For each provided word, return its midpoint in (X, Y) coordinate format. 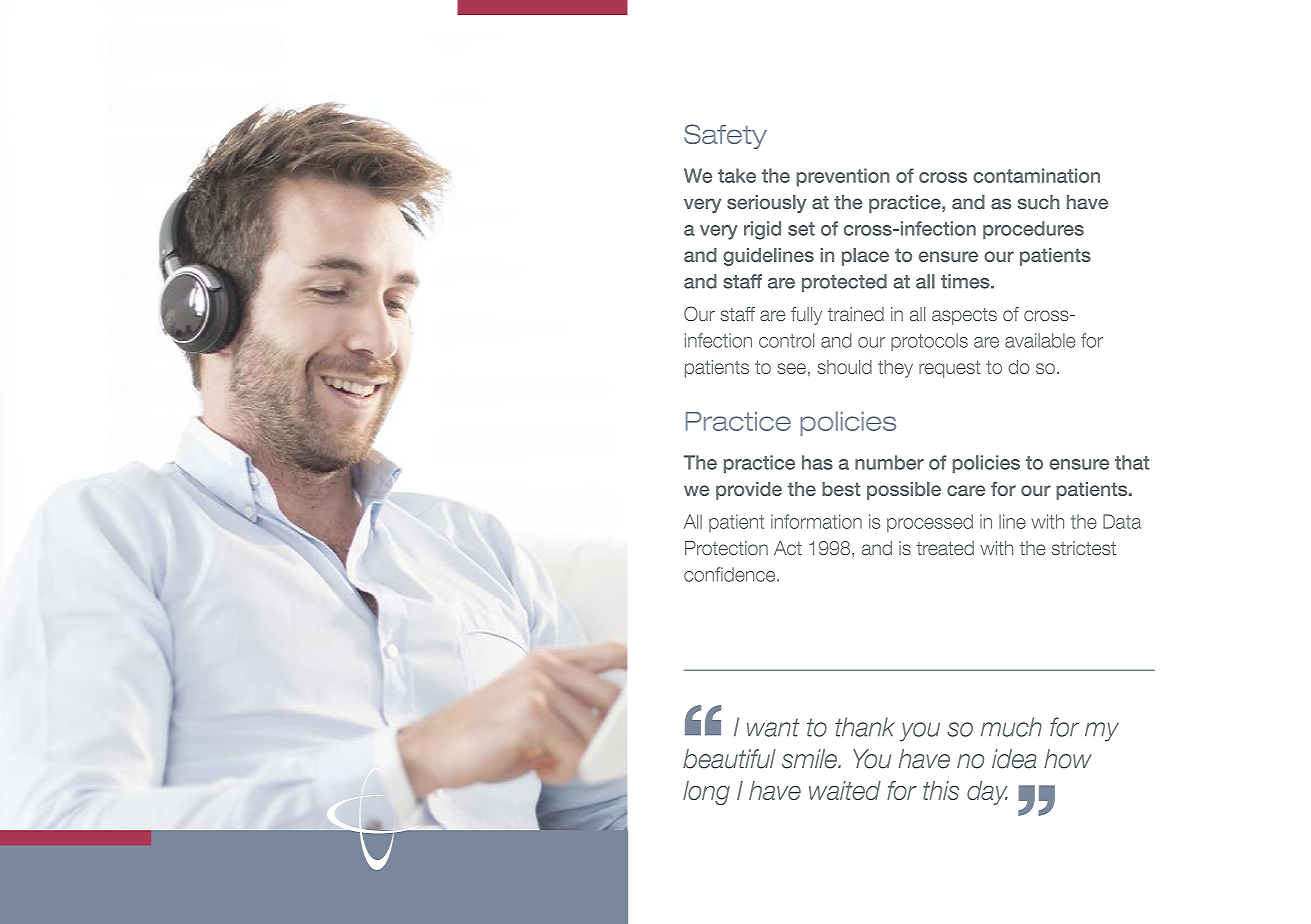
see (791, 368)
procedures (1033, 230)
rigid (762, 230)
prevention (843, 177)
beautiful (729, 759)
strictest (1084, 548)
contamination (1036, 175)
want (773, 727)
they (895, 369)
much (1011, 727)
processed (930, 523)
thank (865, 727)
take (737, 175)
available (1040, 340)
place (865, 257)
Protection (726, 548)
